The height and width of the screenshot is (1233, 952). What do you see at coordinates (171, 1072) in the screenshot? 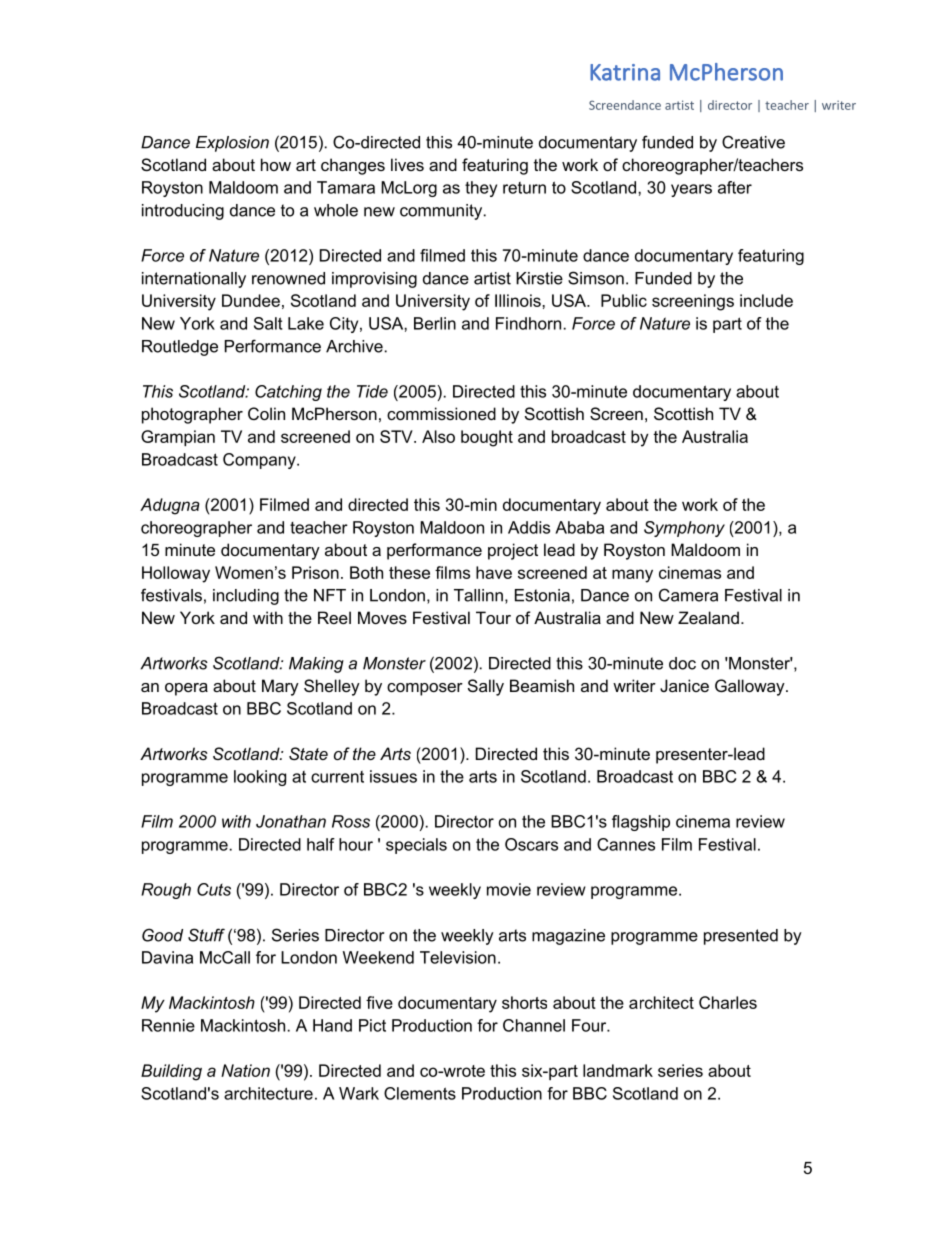
I see `Building` at bounding box center [171, 1072].
